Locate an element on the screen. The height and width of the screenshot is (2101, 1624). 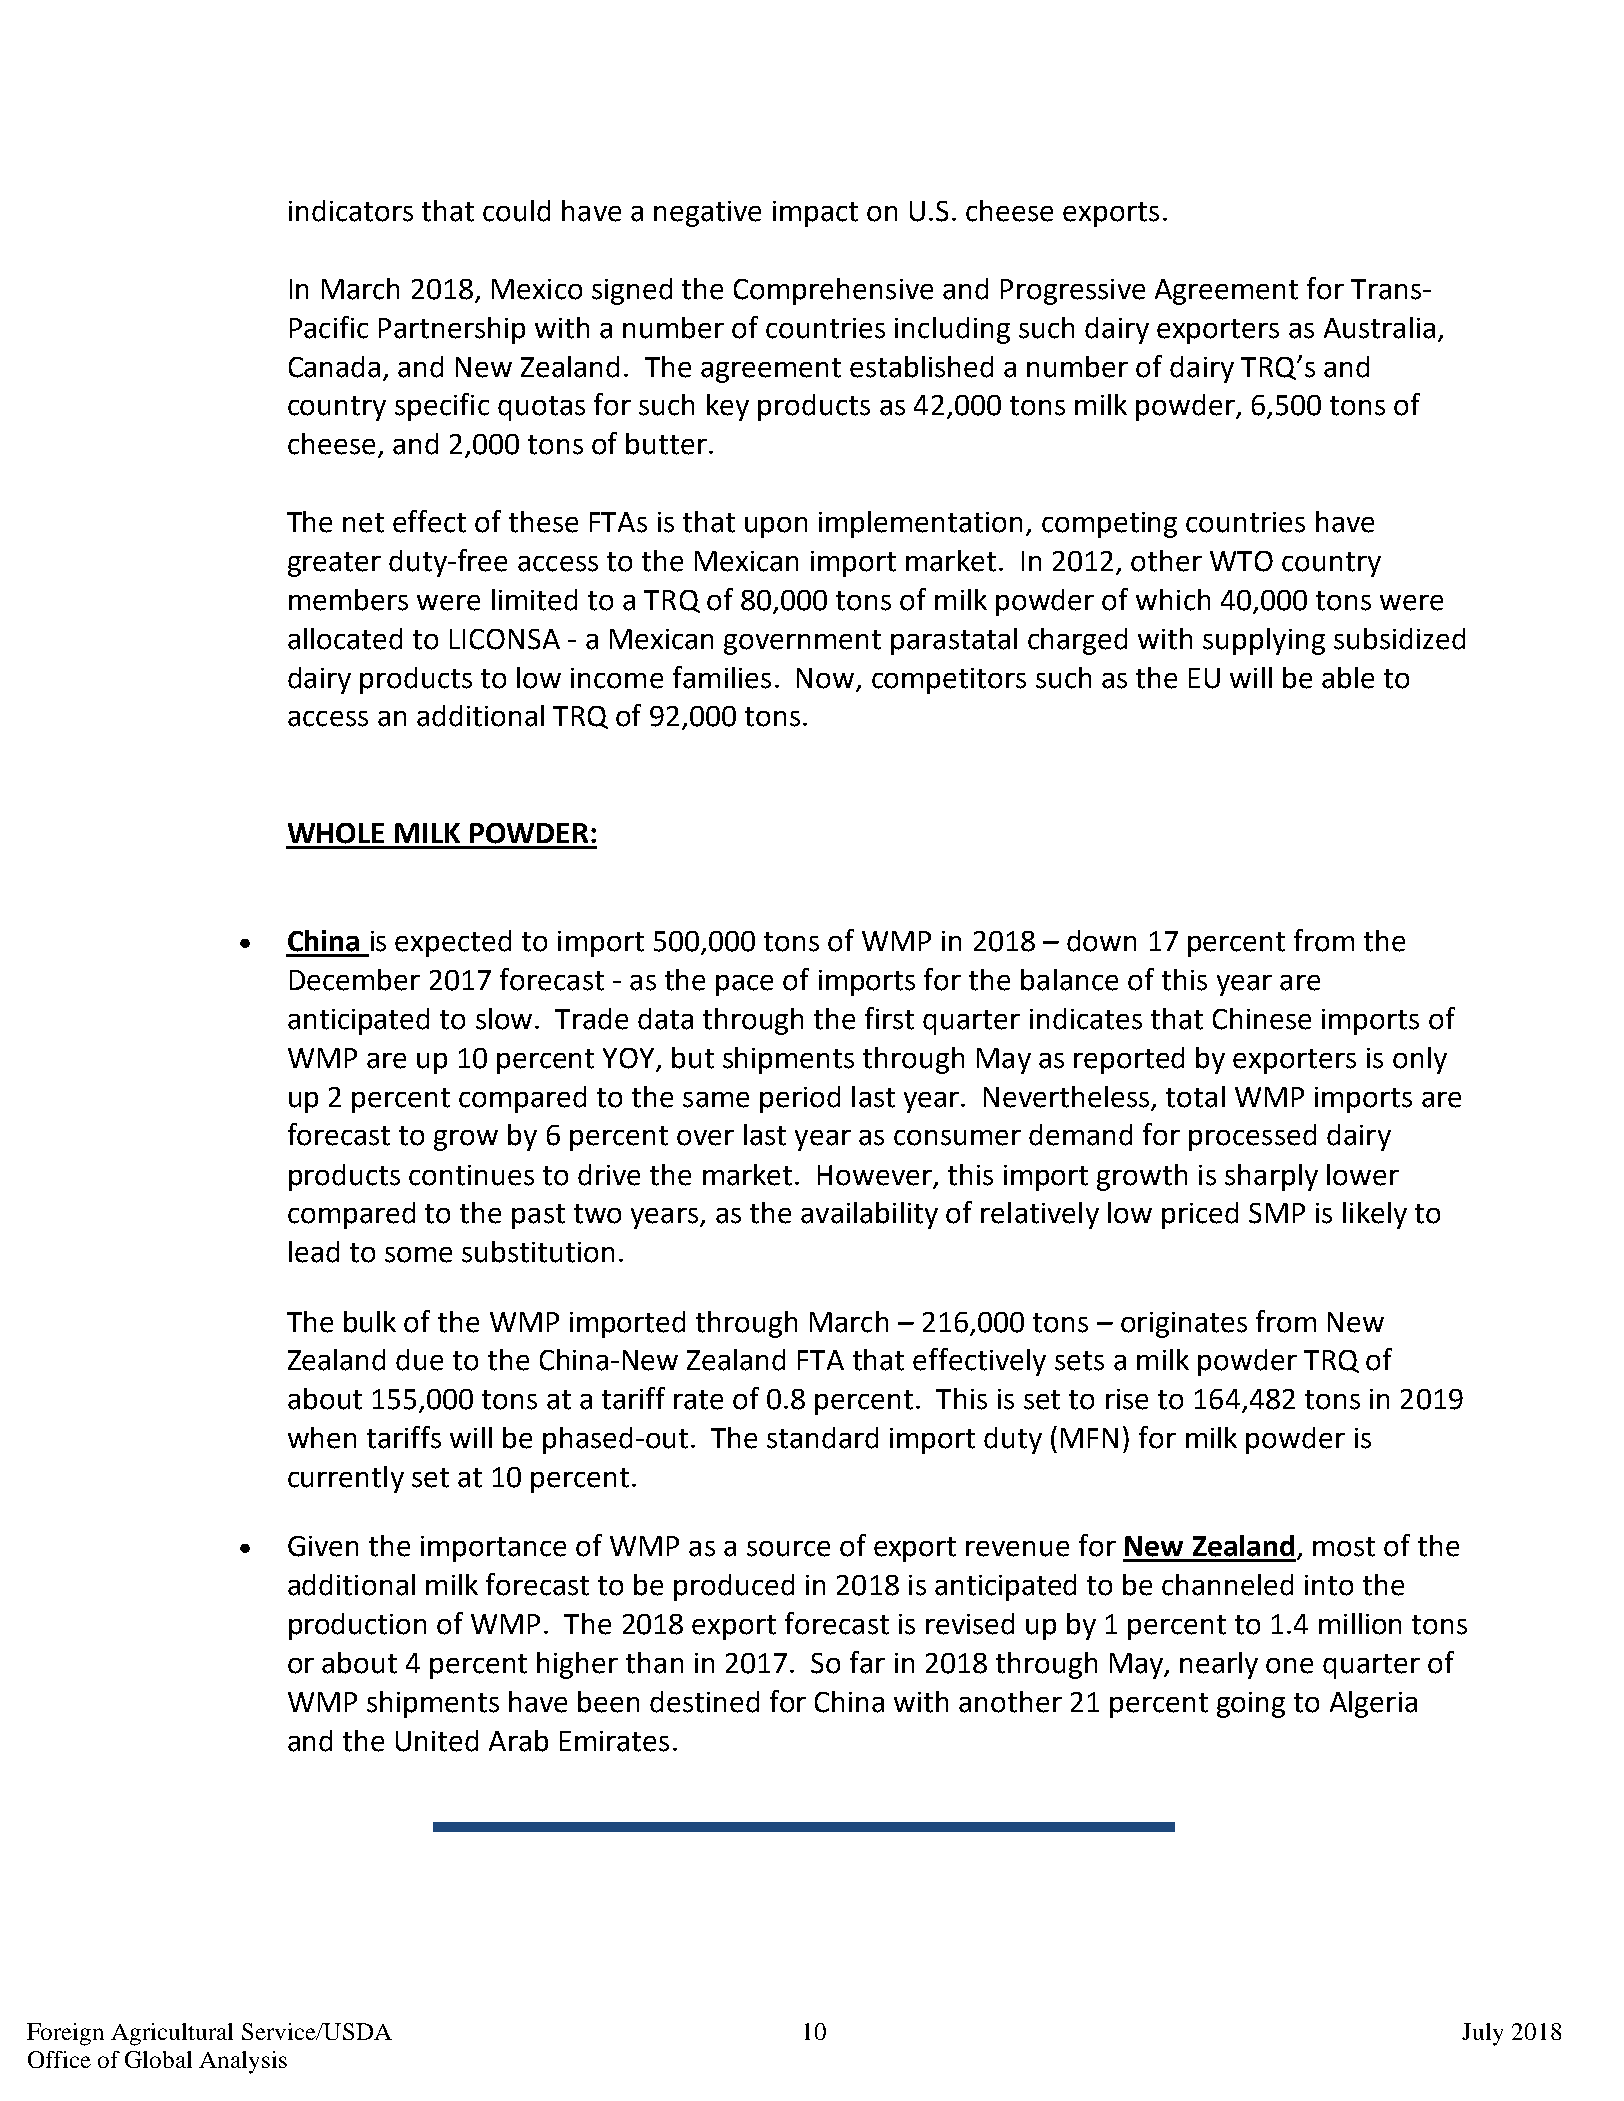
into is located at coordinates (1329, 1585).
